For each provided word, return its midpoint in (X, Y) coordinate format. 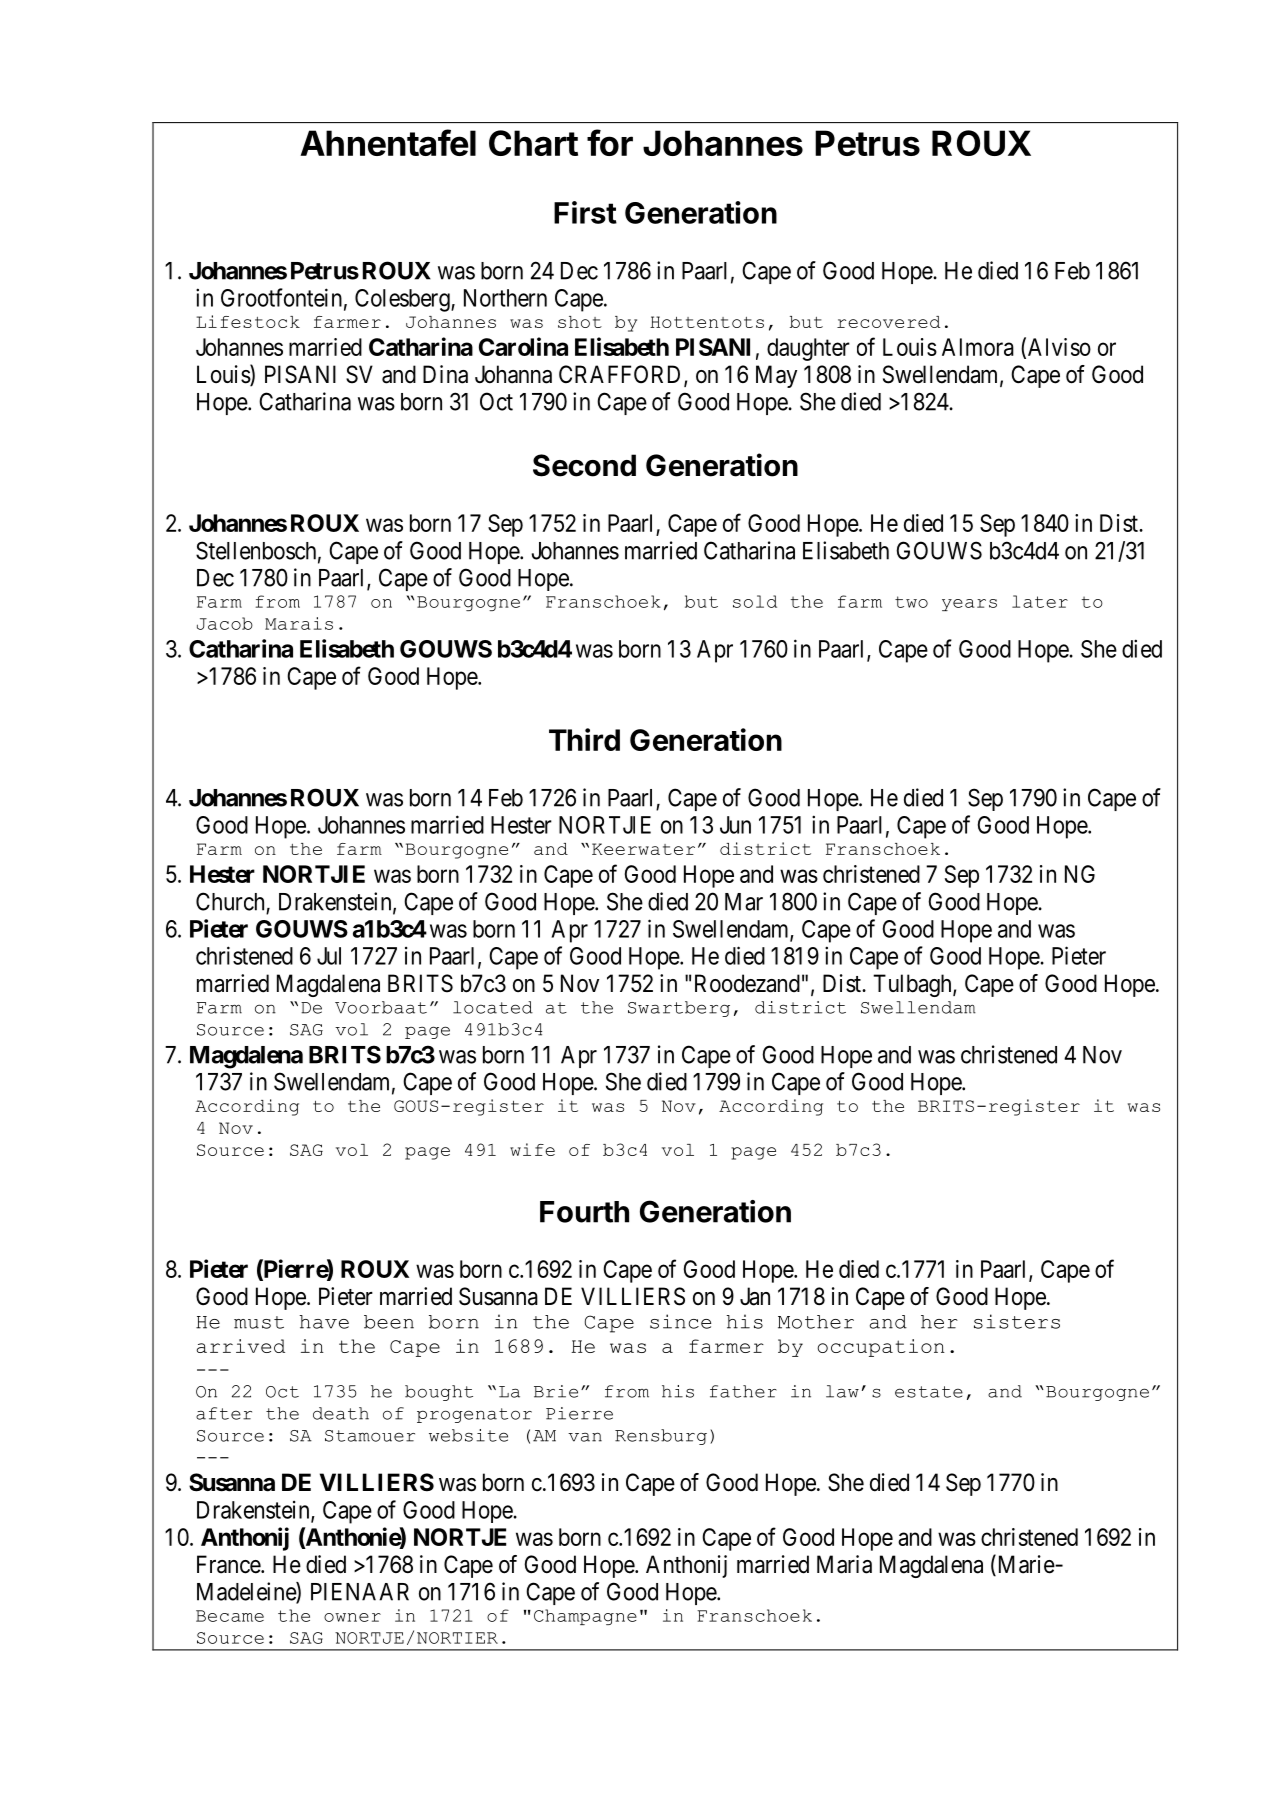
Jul (329, 956)
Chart (533, 143)
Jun (735, 825)
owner (352, 1617)
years (969, 605)
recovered (888, 322)
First (585, 212)
